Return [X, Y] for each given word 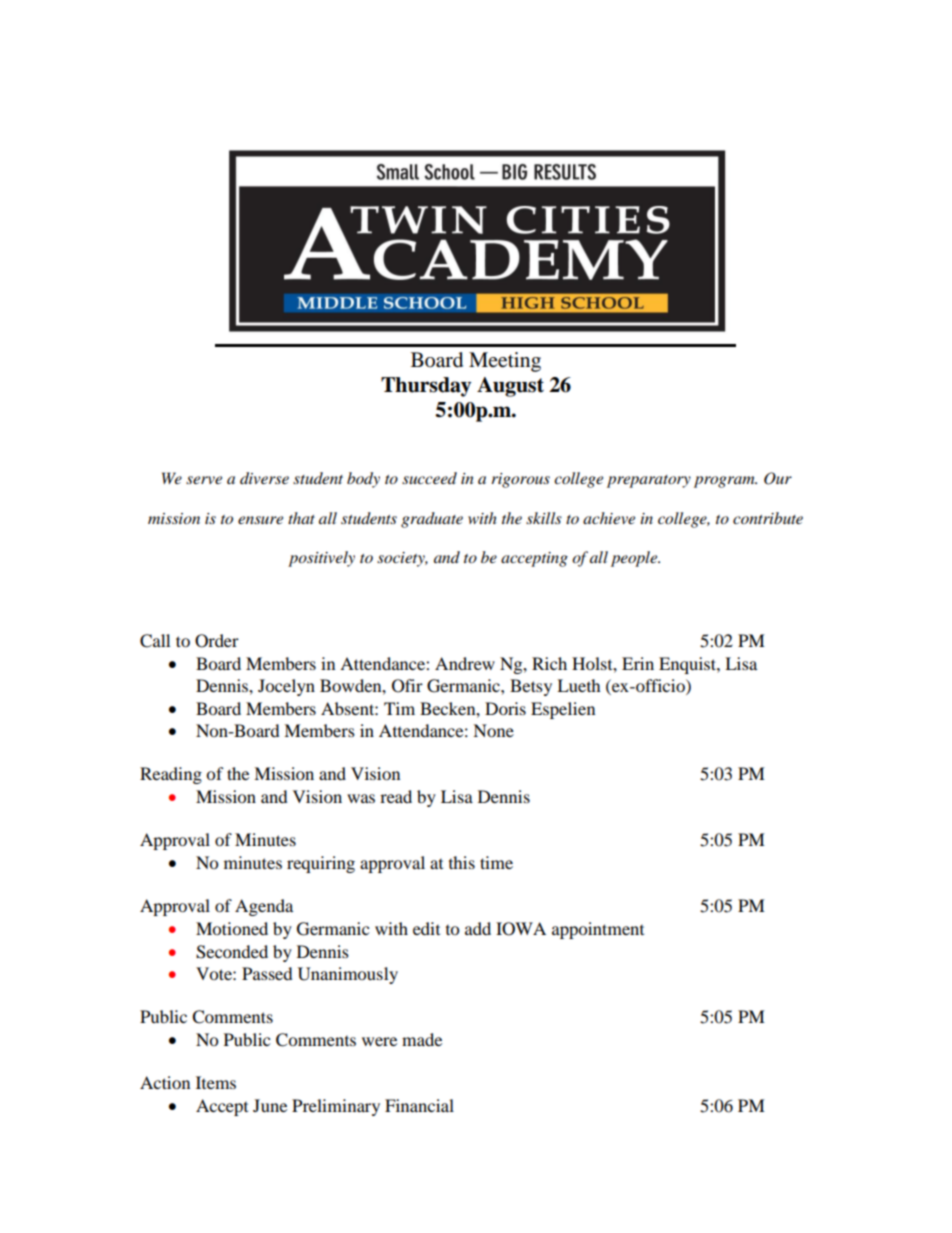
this [462, 862]
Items [216, 1082]
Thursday [426, 387]
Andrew [465, 663]
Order [217, 641]
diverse [264, 478]
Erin [638, 663]
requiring [321, 864]
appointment [598, 930]
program [725, 482]
